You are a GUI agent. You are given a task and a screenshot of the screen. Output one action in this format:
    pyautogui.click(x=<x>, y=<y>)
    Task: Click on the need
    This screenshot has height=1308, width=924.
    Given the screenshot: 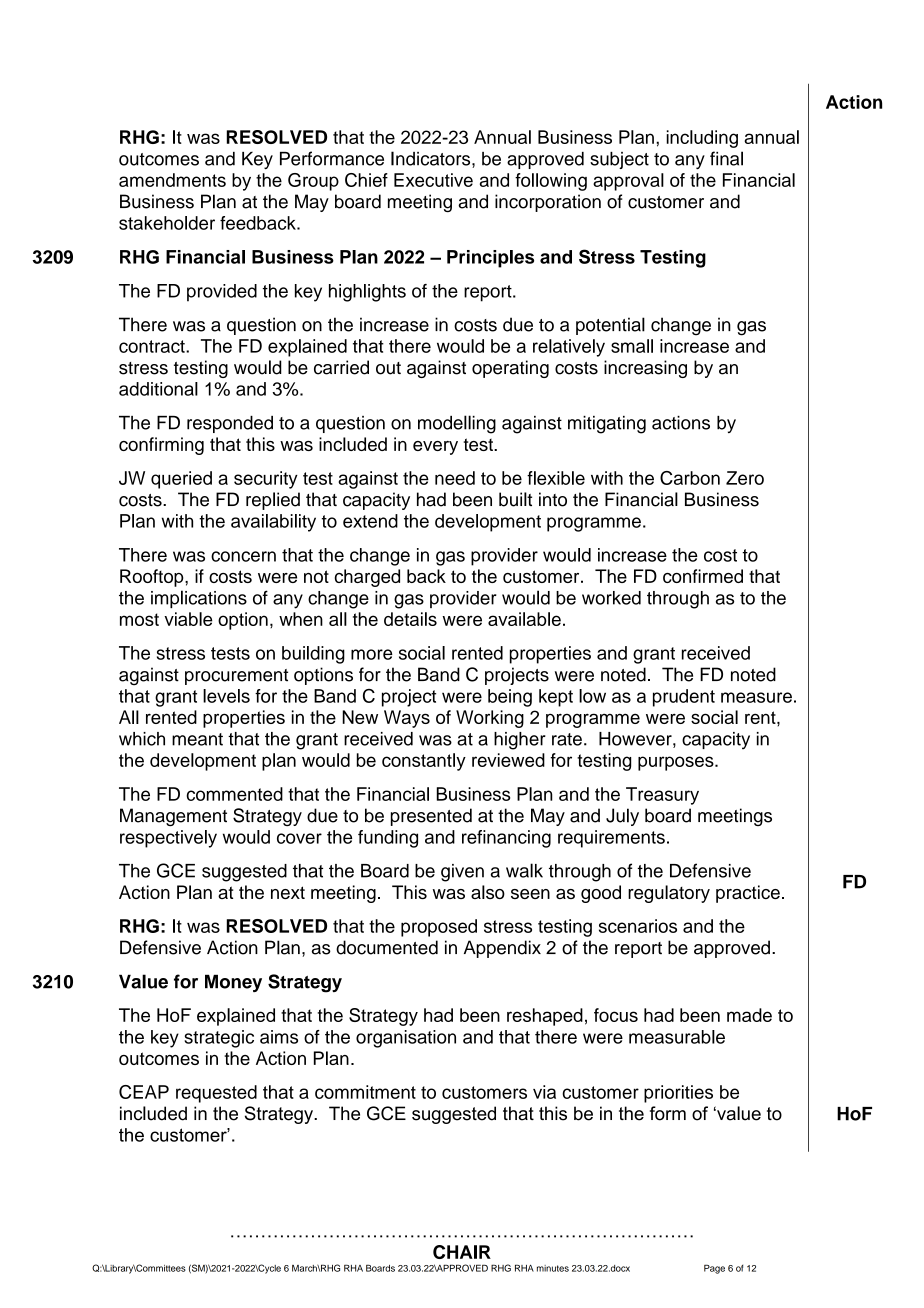 What is the action you would take?
    pyautogui.click(x=455, y=478)
